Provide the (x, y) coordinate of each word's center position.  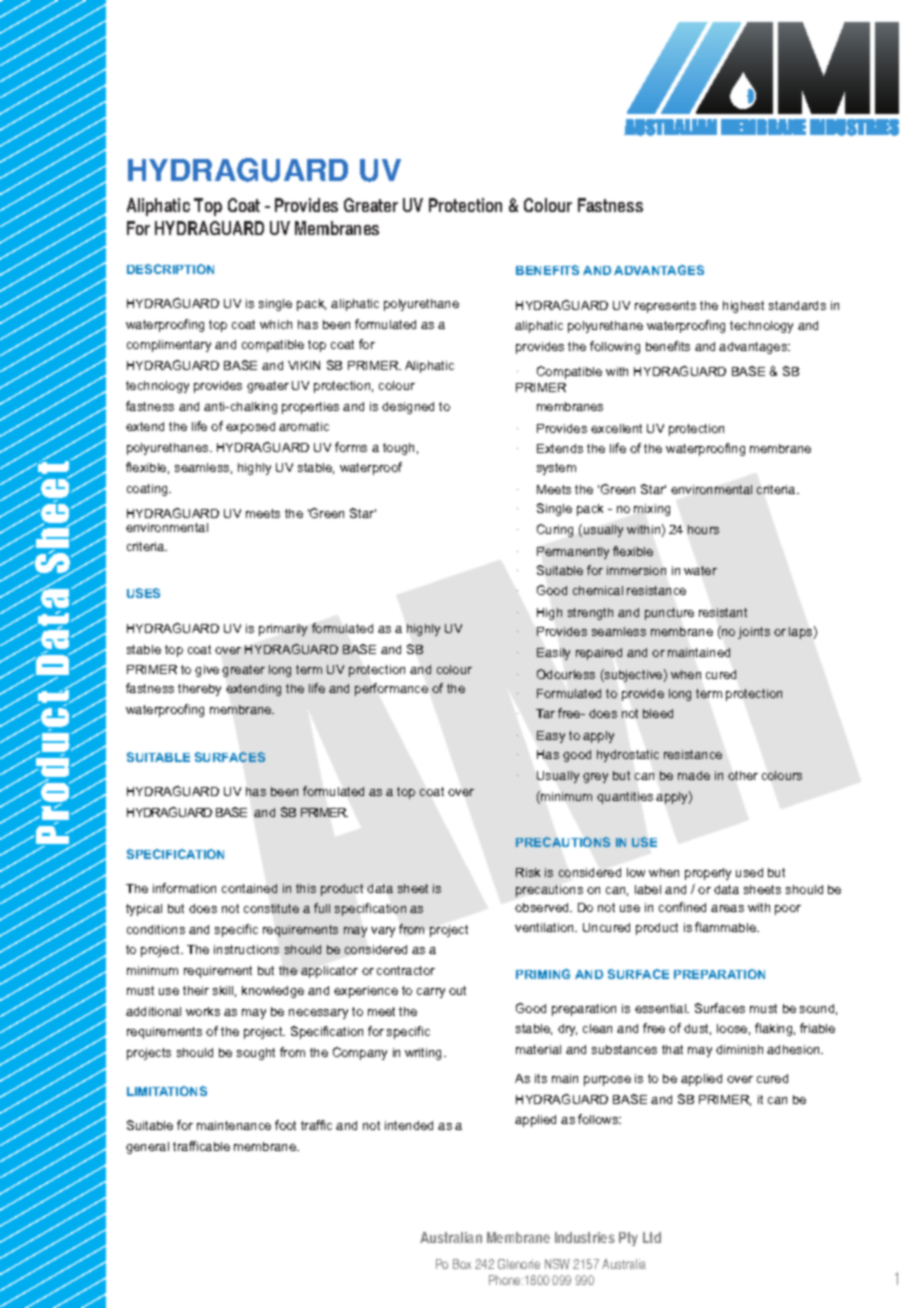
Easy (551, 737)
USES (143, 593)
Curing (555, 530)
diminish (739, 1049)
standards (797, 305)
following (615, 347)
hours (703, 529)
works (203, 1011)
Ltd (652, 1237)
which (276, 324)
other (743, 775)
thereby (199, 690)
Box (462, 1264)
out (457, 990)
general (147, 1148)
